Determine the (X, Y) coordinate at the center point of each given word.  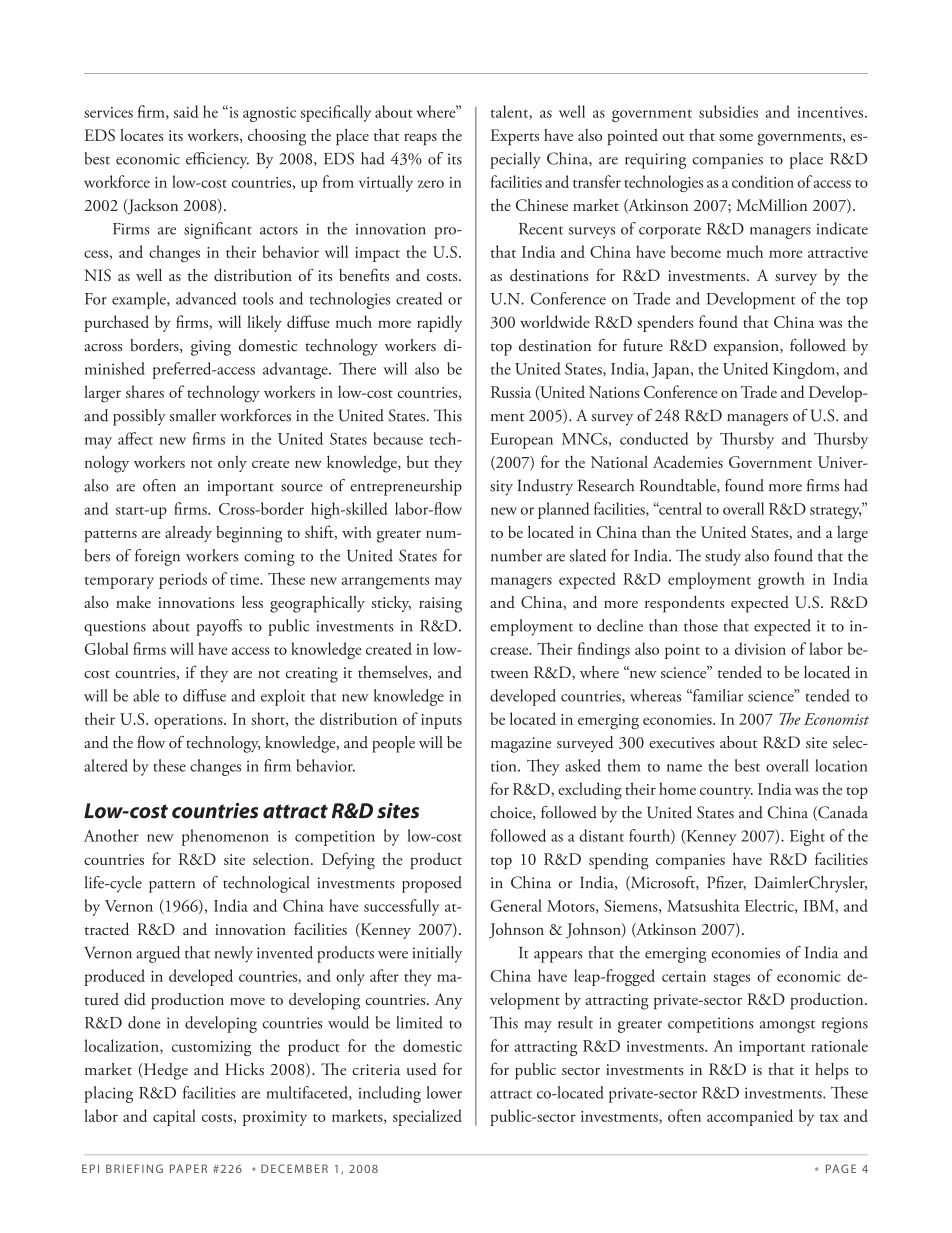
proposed (432, 884)
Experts (515, 137)
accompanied (750, 1117)
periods (183, 580)
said (186, 111)
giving (211, 348)
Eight (807, 837)
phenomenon (225, 837)
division (760, 648)
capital (174, 1117)
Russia (511, 392)
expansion (747, 348)
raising (440, 605)
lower (444, 1092)
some (736, 137)
